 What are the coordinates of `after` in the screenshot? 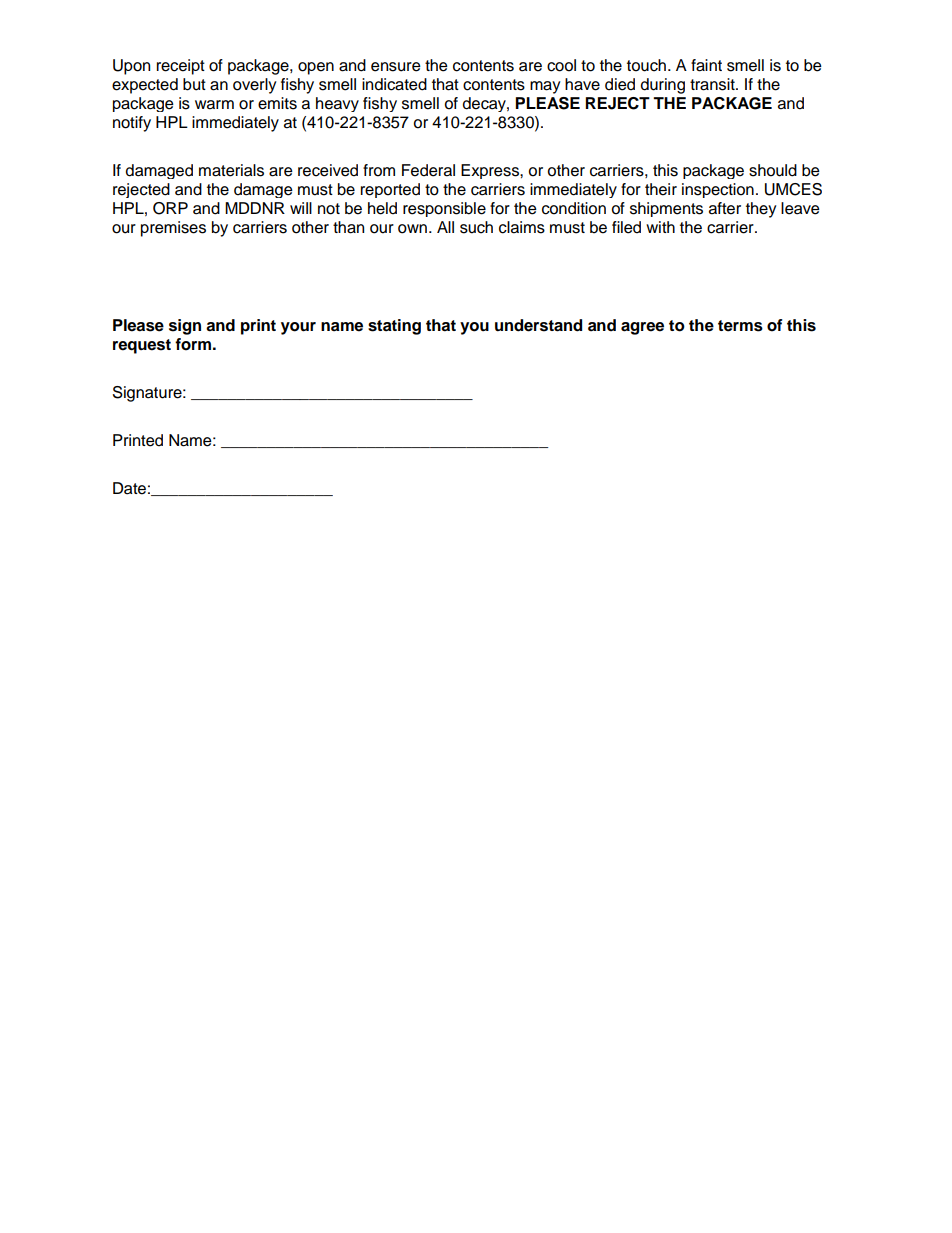 It's located at (725, 208).
